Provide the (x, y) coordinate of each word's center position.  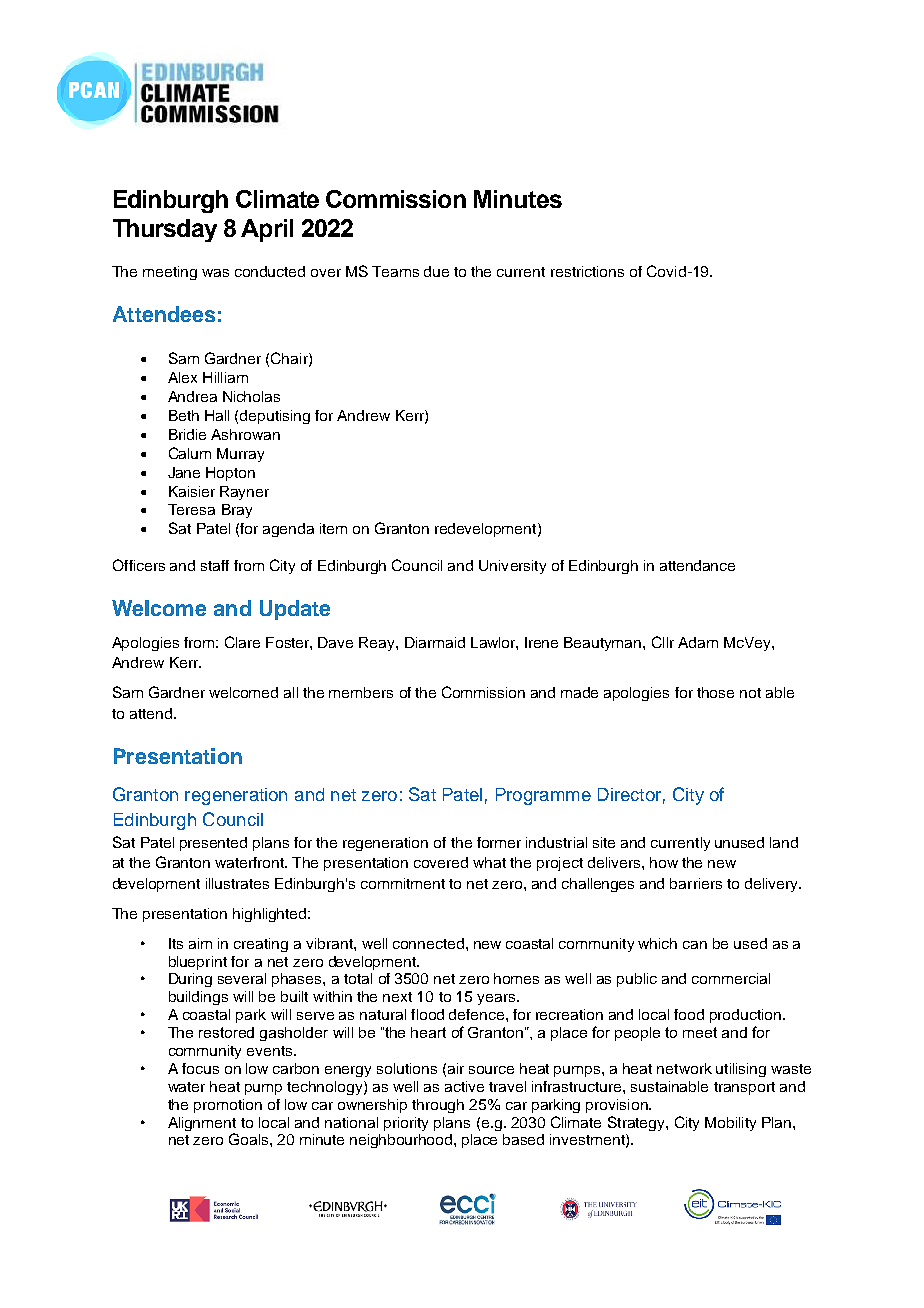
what (489, 862)
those (715, 692)
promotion (228, 1106)
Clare (242, 642)
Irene (541, 642)
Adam (698, 642)
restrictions (587, 271)
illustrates (237, 883)
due (436, 271)
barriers (696, 883)
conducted (270, 271)
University (512, 567)
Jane (184, 472)
